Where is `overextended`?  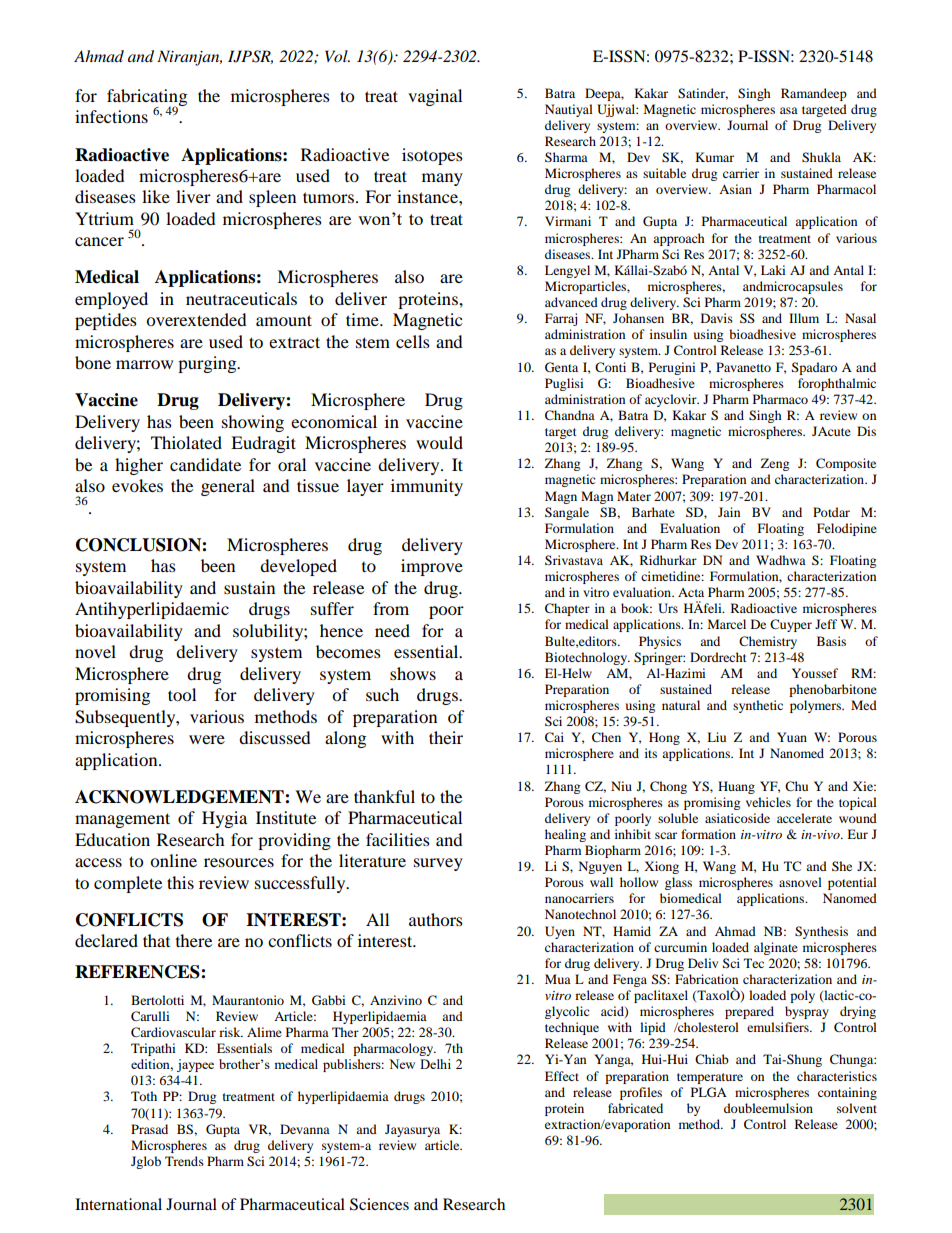 overextended is located at coordinates (196, 319).
